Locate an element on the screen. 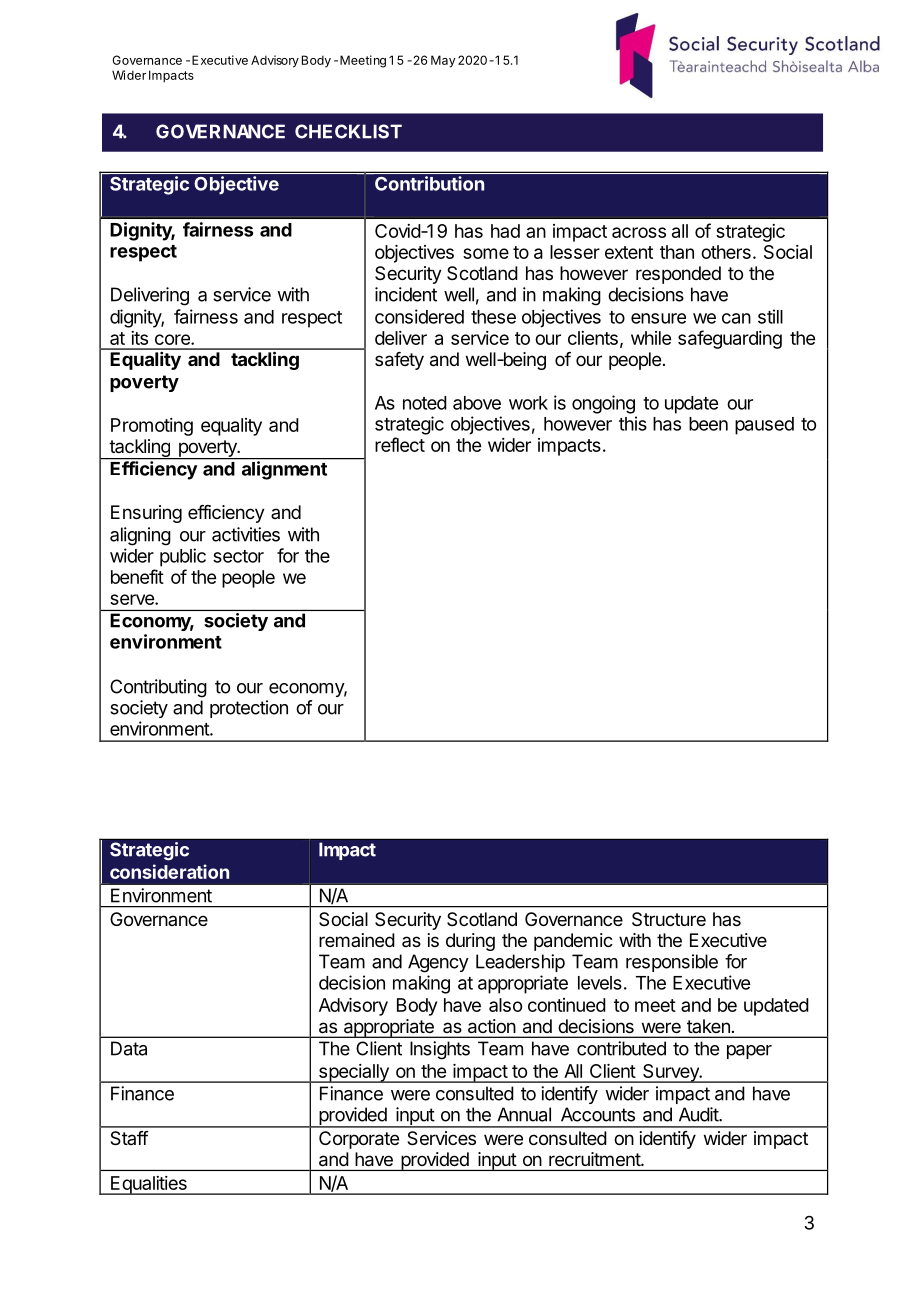 The height and width of the screenshot is (1308, 924). CHECKLIST is located at coordinates (348, 131).
